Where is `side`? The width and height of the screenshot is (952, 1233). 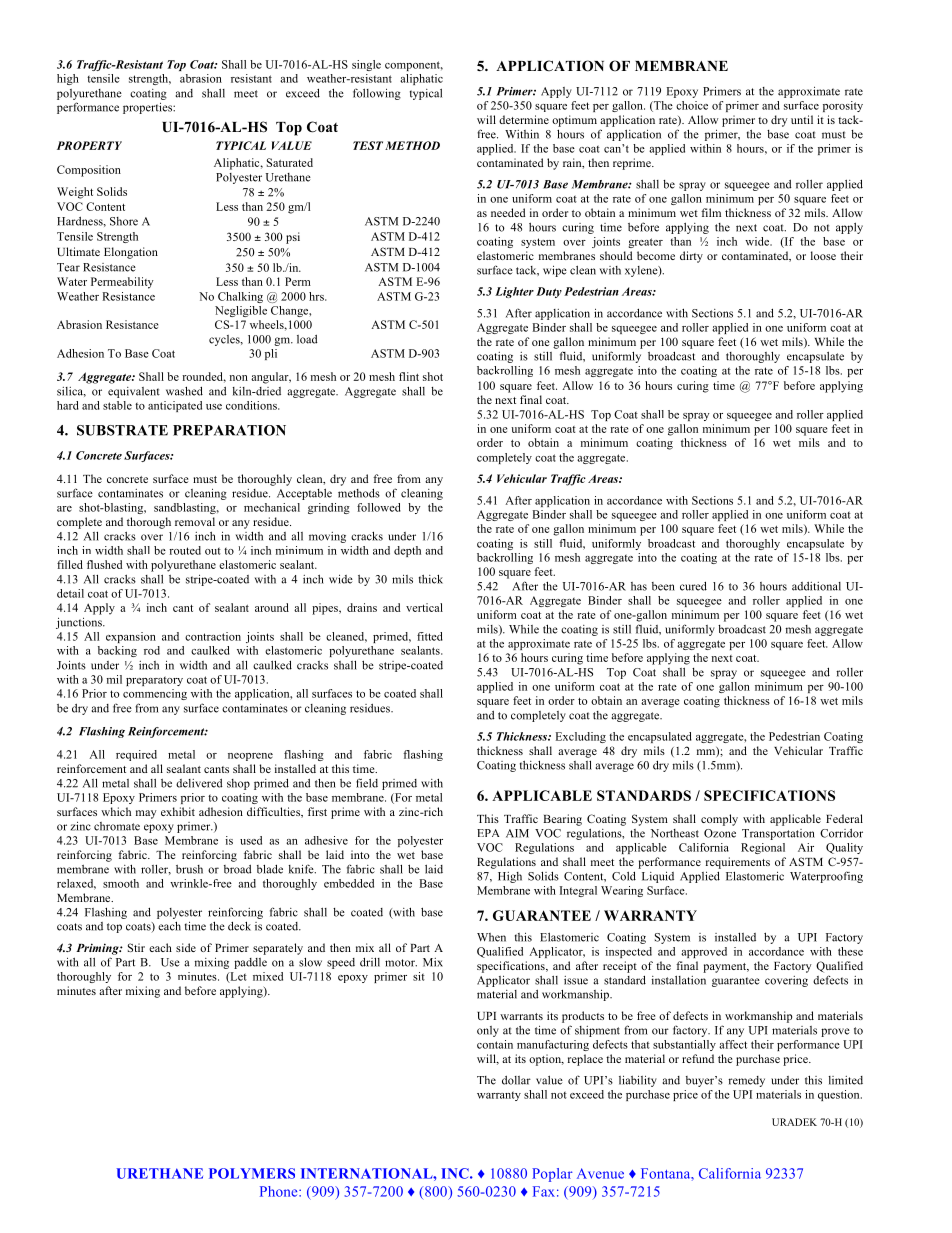 side is located at coordinates (186, 947).
